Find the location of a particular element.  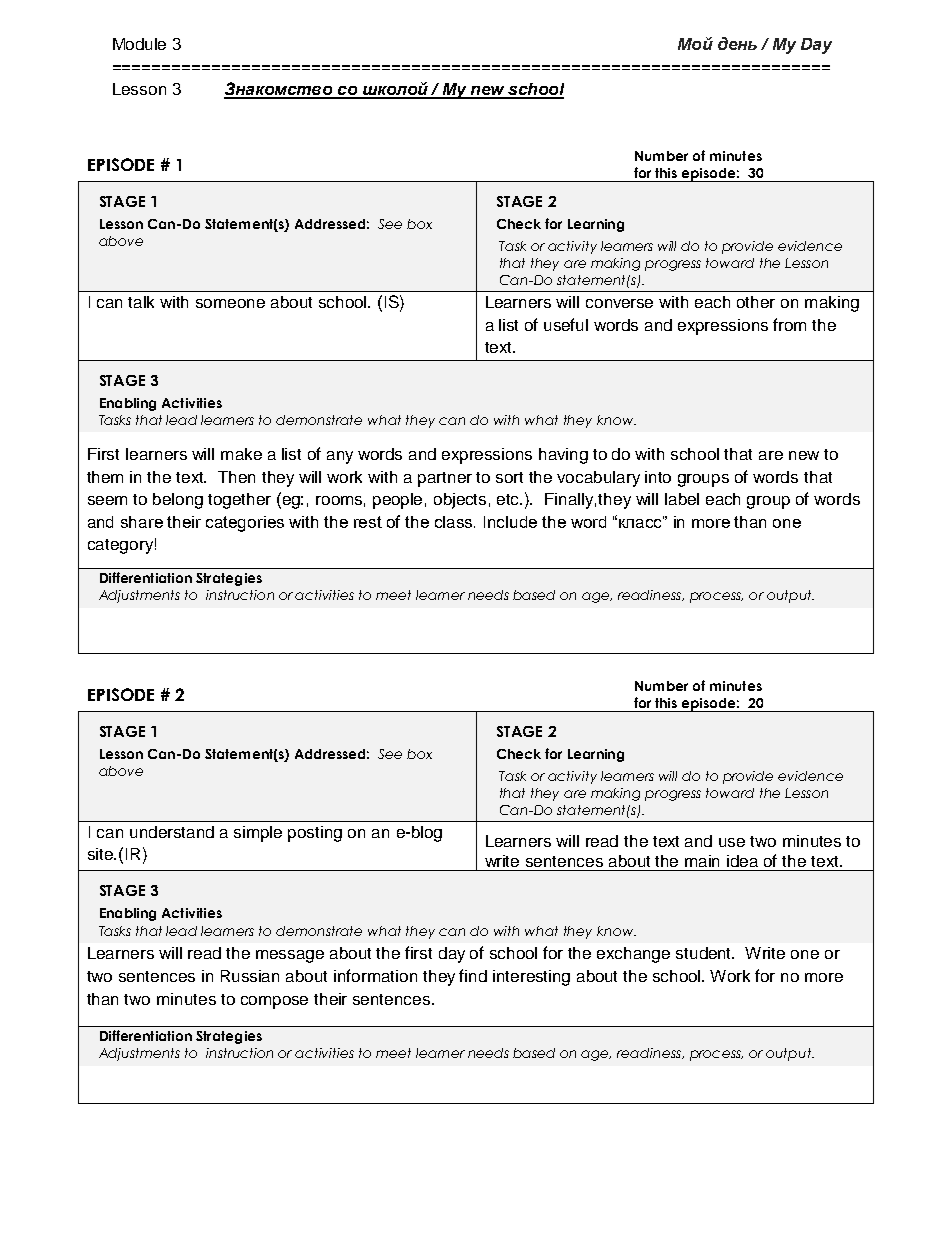

class is located at coordinates (455, 522).
